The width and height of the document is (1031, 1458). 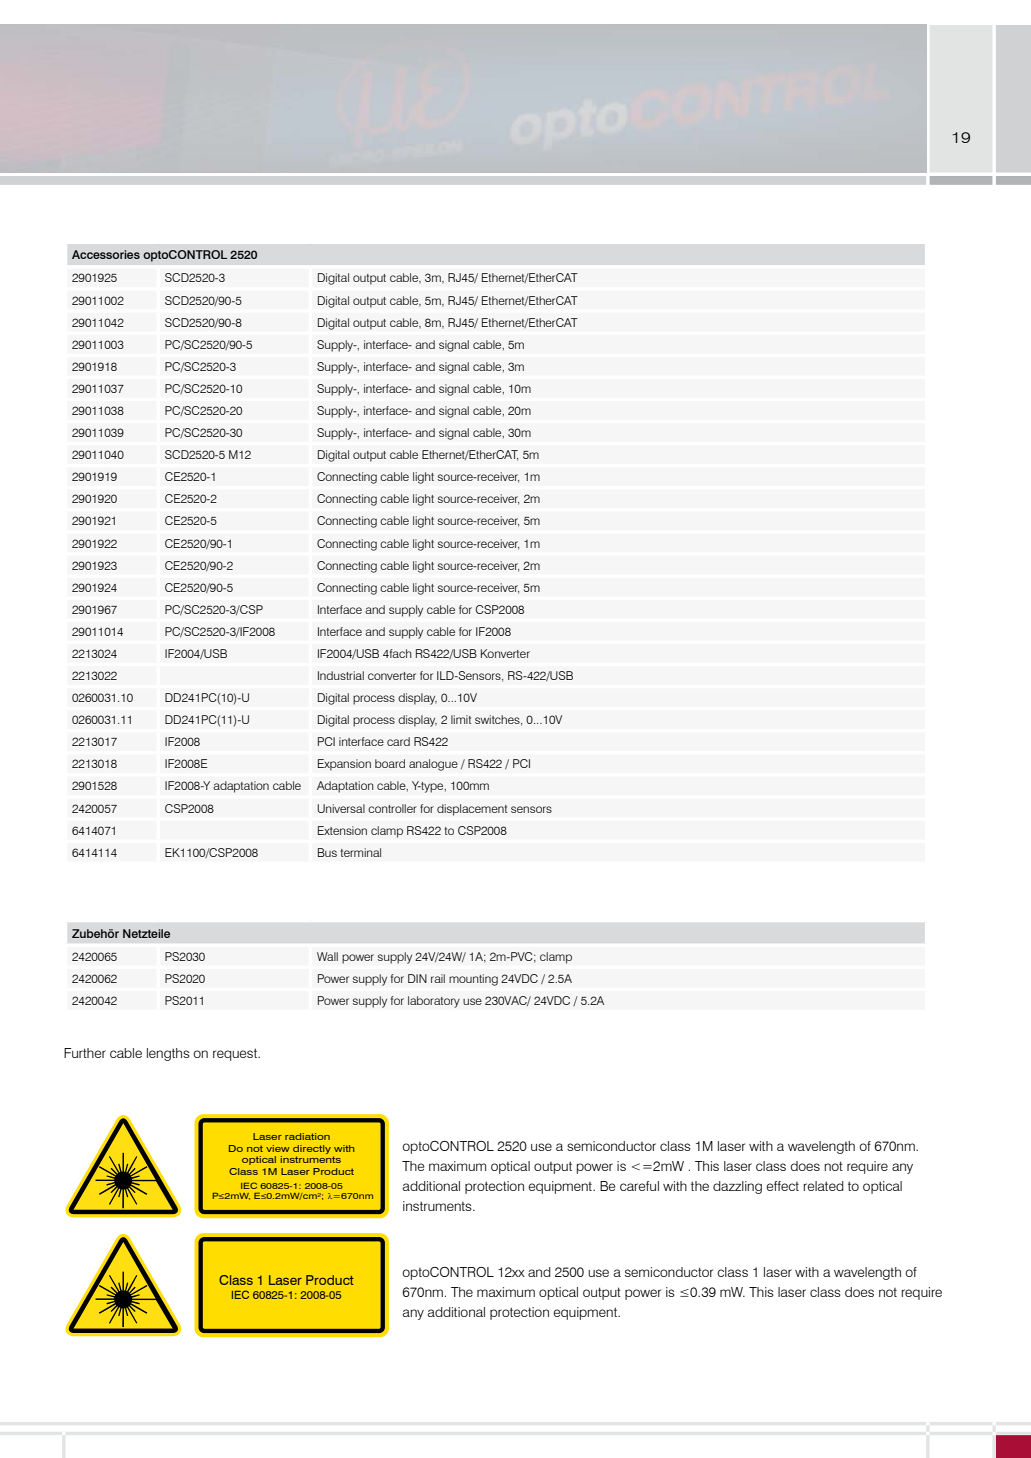 What do you see at coordinates (106, 254) in the document?
I see `Accessories` at bounding box center [106, 254].
